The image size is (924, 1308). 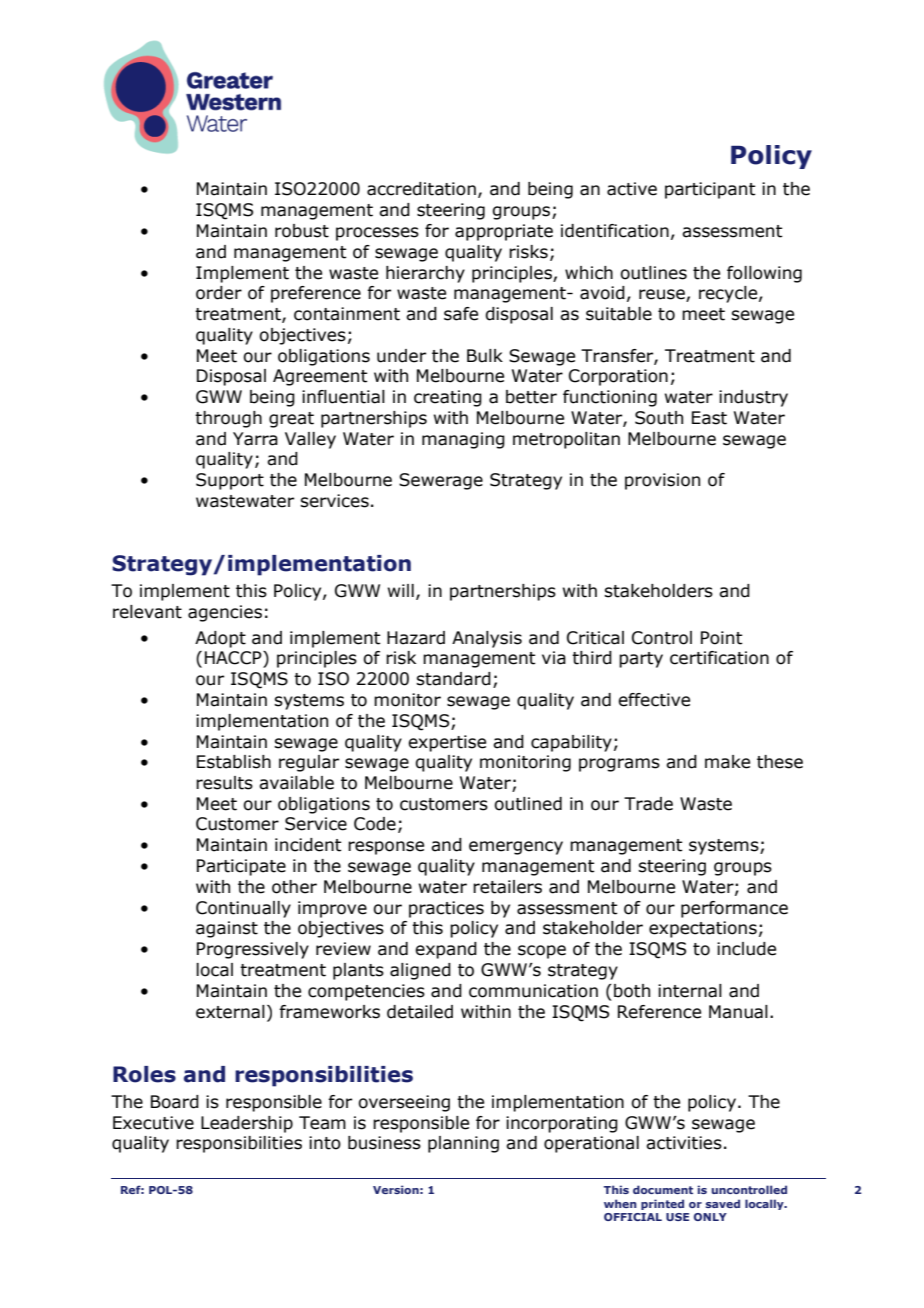 I want to click on planning, so click(x=463, y=1144).
